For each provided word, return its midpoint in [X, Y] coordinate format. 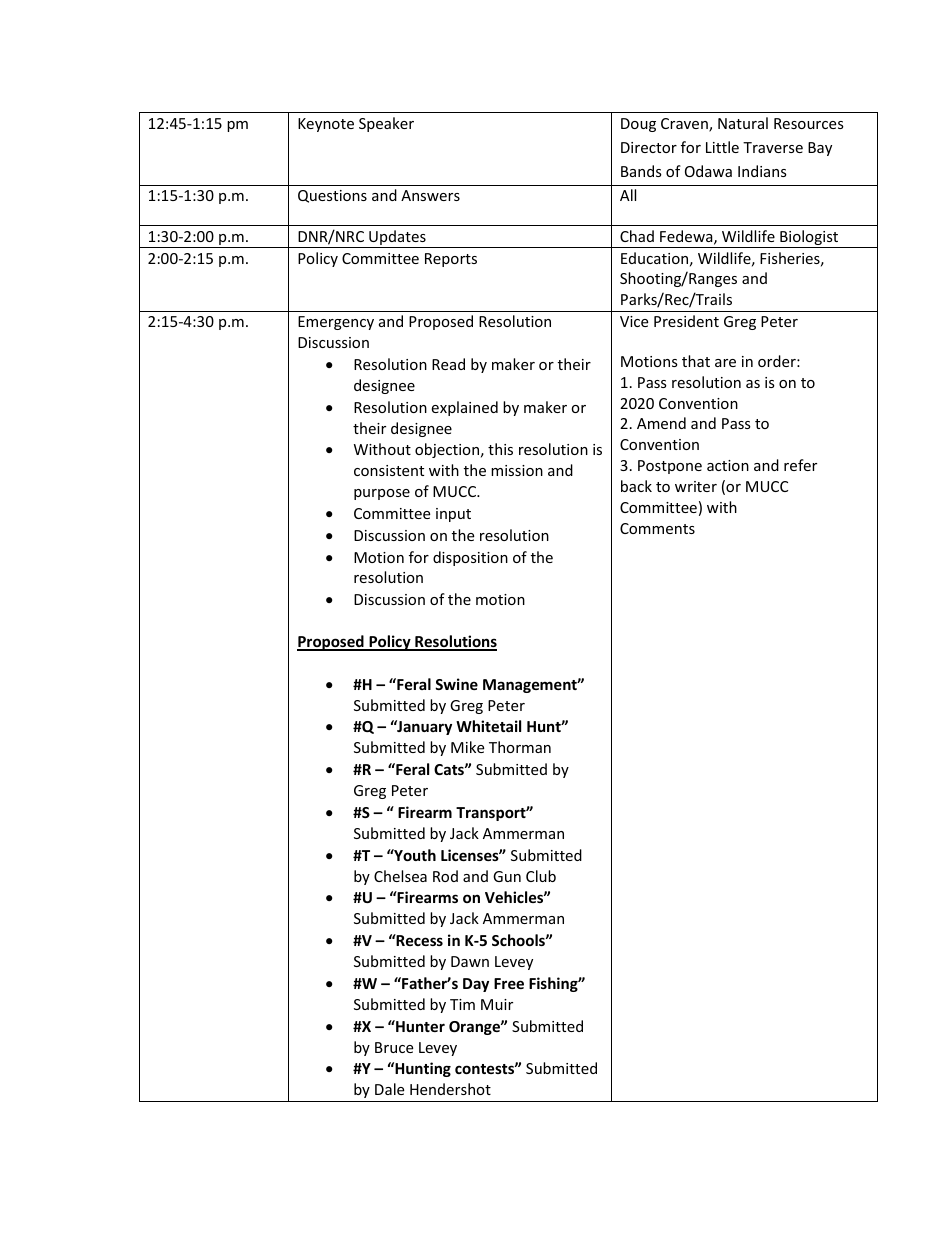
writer [696, 486]
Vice [634, 321]
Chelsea [400, 876]
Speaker [386, 124]
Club [541, 876]
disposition [470, 558]
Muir [497, 1004]
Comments [657, 528]
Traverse [773, 147]
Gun [507, 876]
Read [448, 364]
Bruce [394, 1047]
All [628, 195]
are [725, 363]
